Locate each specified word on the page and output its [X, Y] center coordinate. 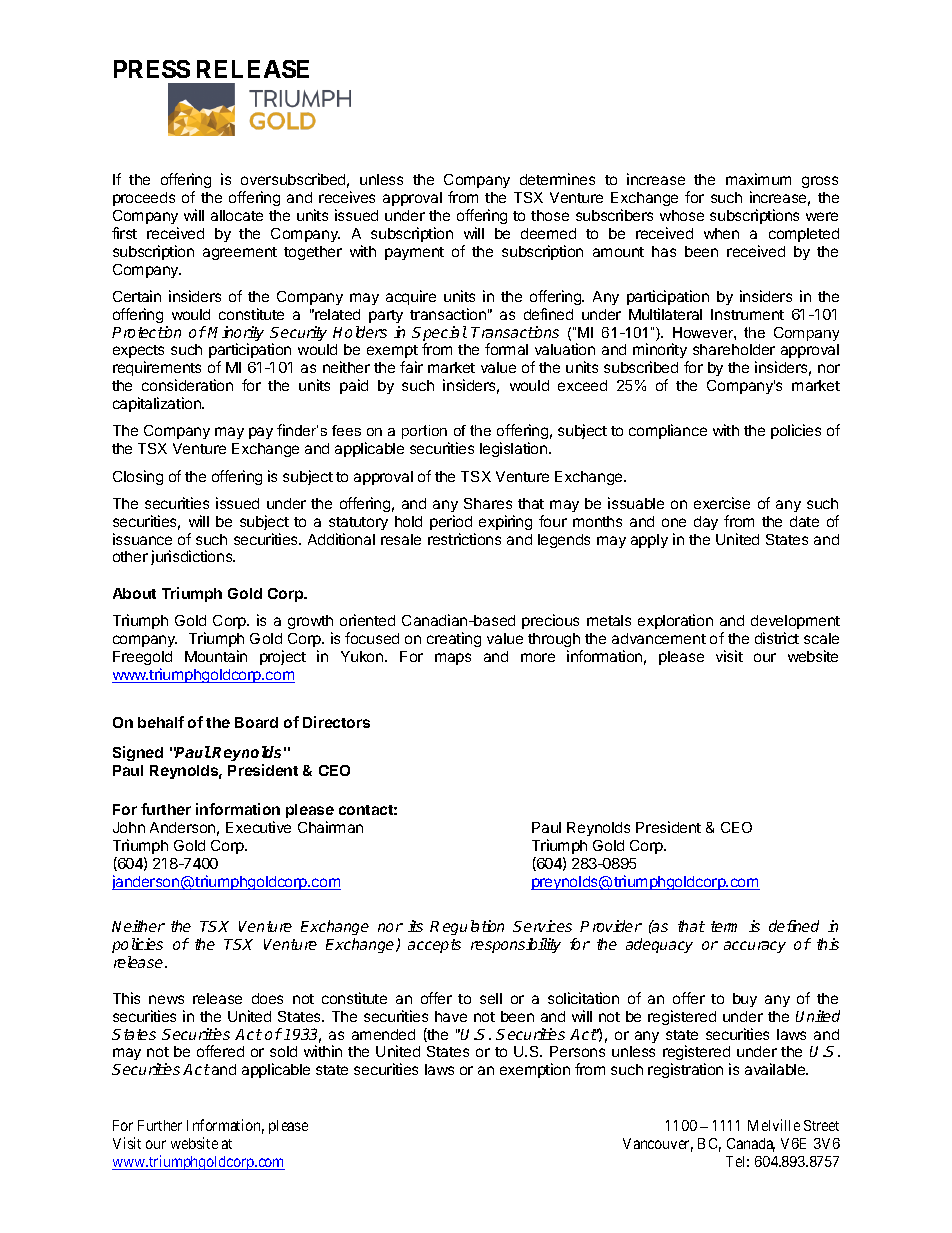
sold [283, 1051]
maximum [758, 179]
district [777, 638]
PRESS [152, 69]
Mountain [216, 656]
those [550, 215]
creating [454, 639]
